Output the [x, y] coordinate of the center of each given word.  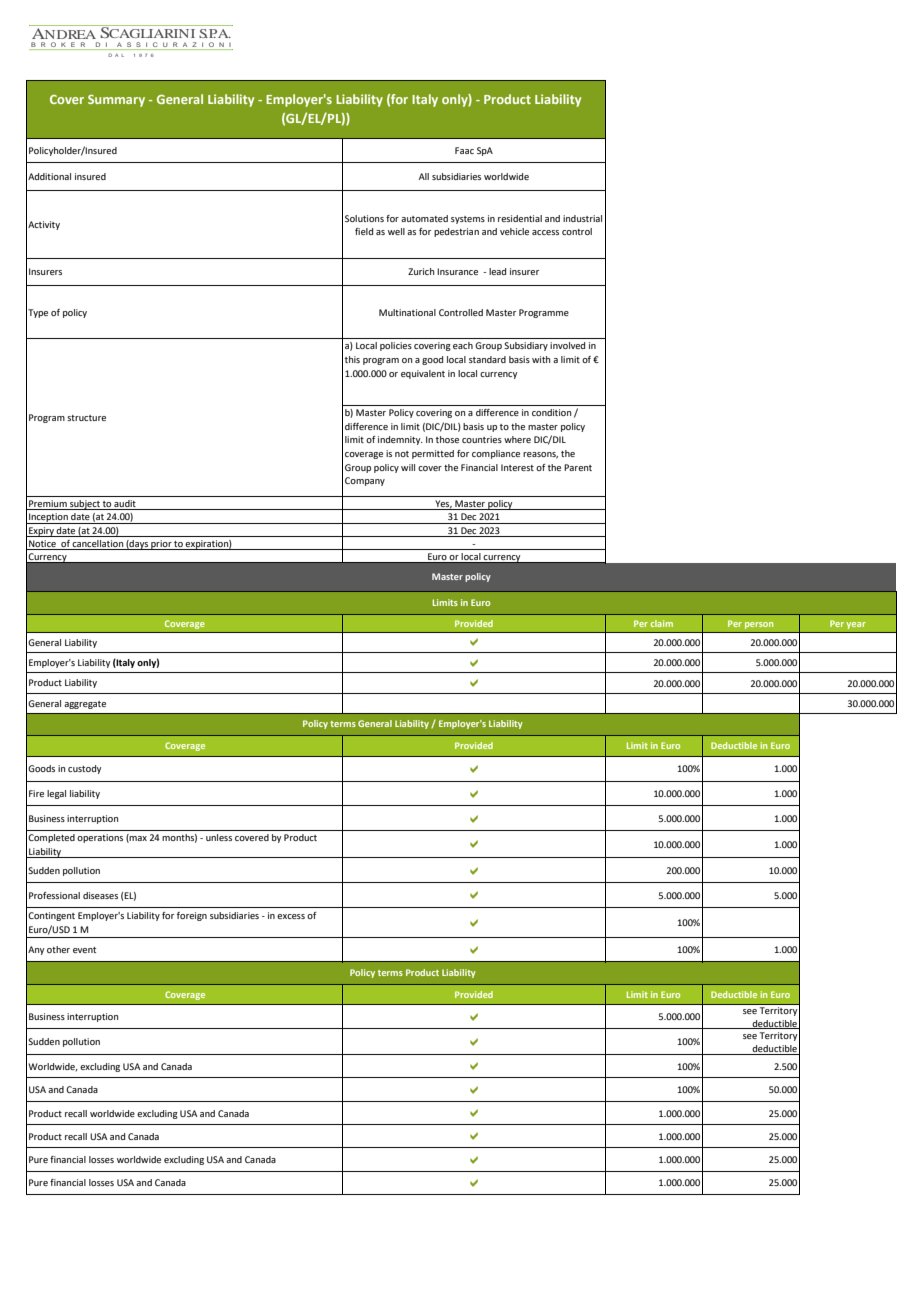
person [759, 625]
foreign [192, 916]
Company [365, 481]
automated [424, 218]
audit [125, 505]
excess [291, 916]
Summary [116, 101]
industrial [582, 218]
